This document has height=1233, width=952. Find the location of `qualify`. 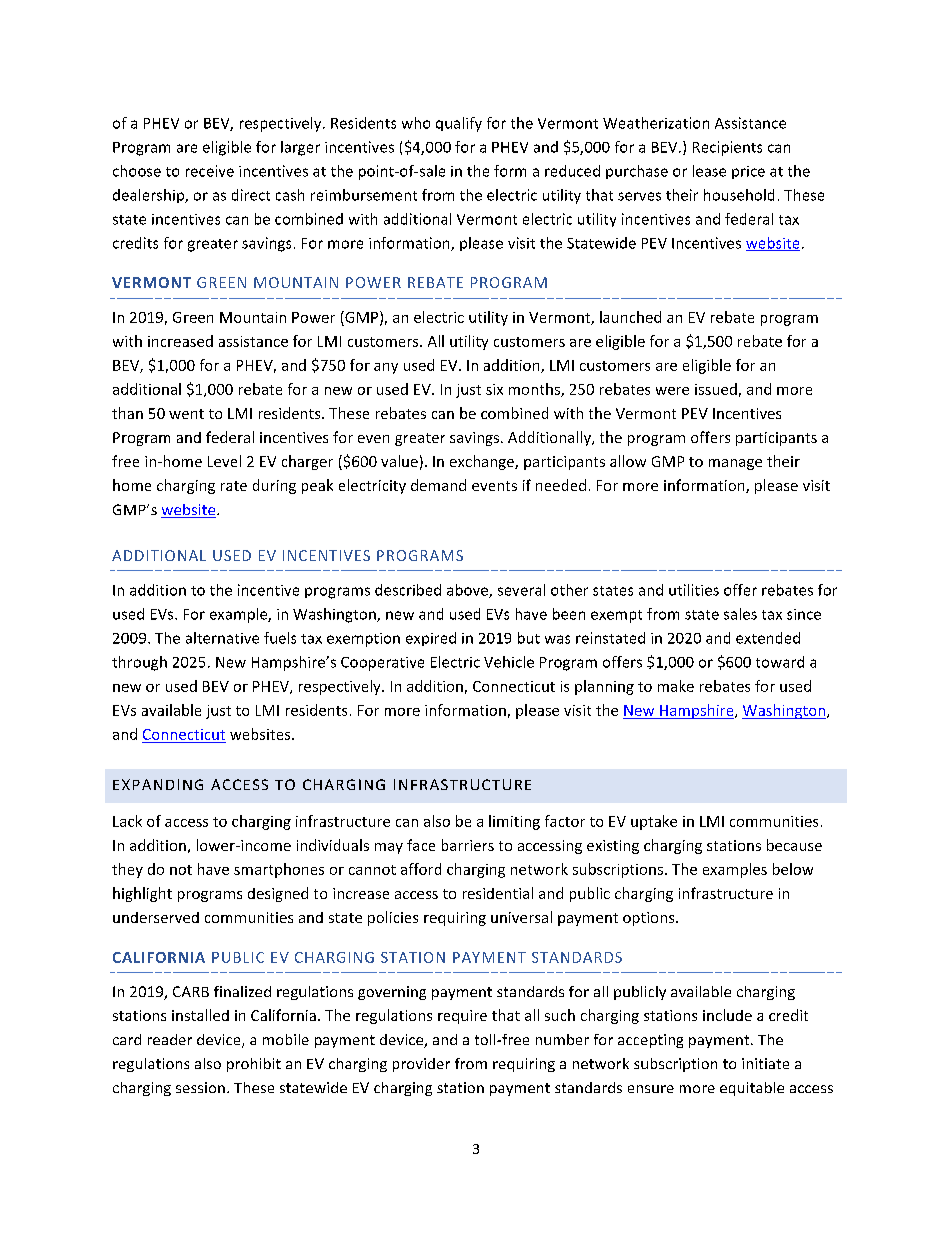

qualify is located at coordinates (459, 124).
